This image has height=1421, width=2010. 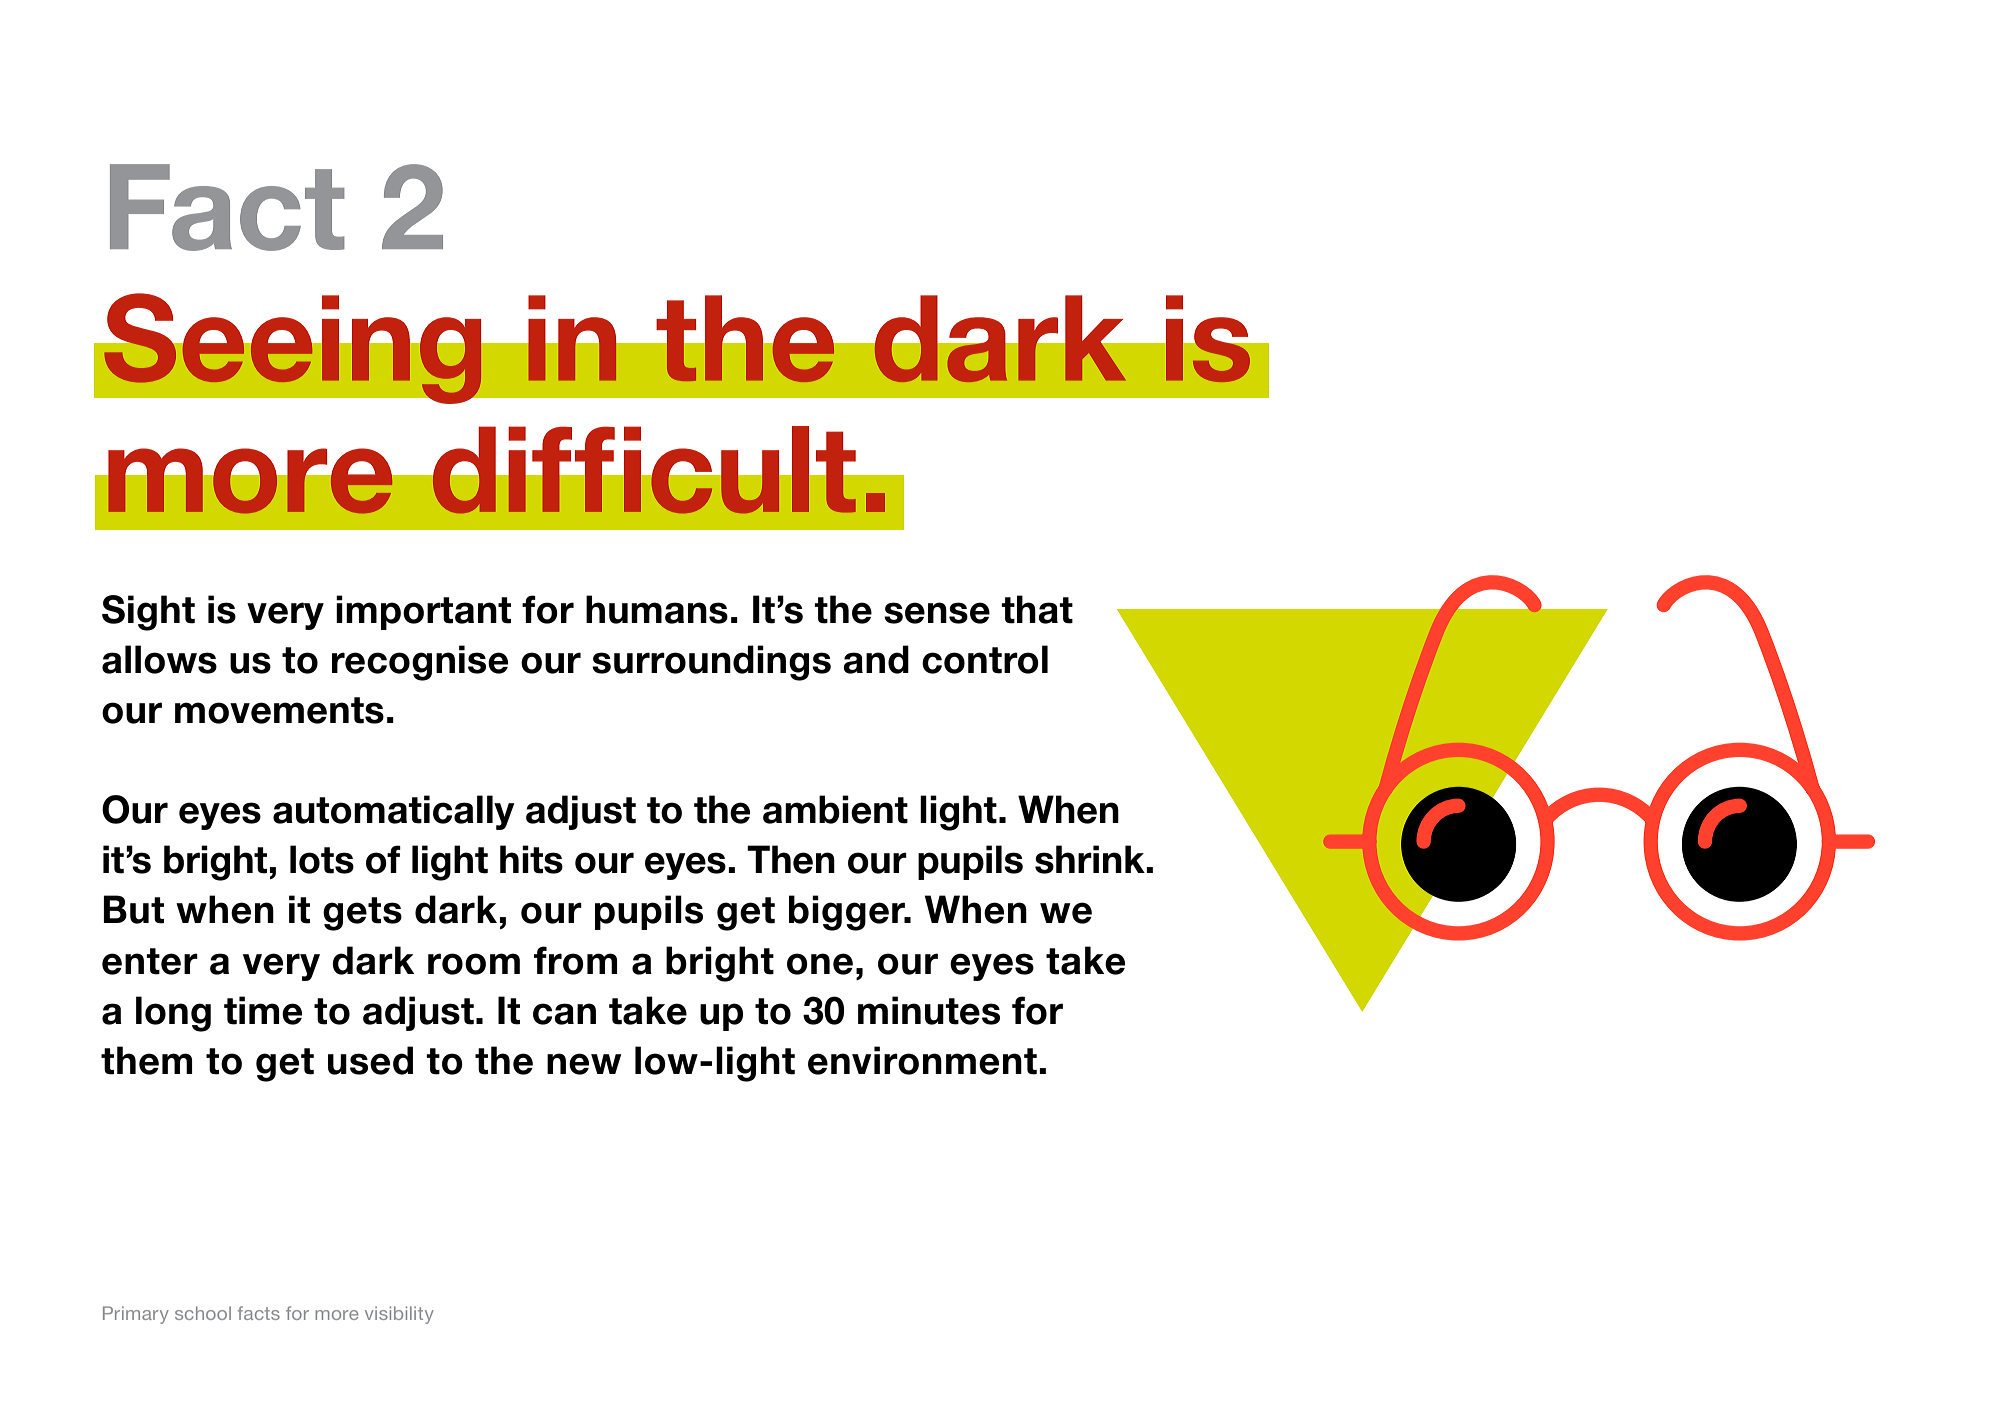 What do you see at coordinates (657, 609) in the image?
I see `humans` at bounding box center [657, 609].
